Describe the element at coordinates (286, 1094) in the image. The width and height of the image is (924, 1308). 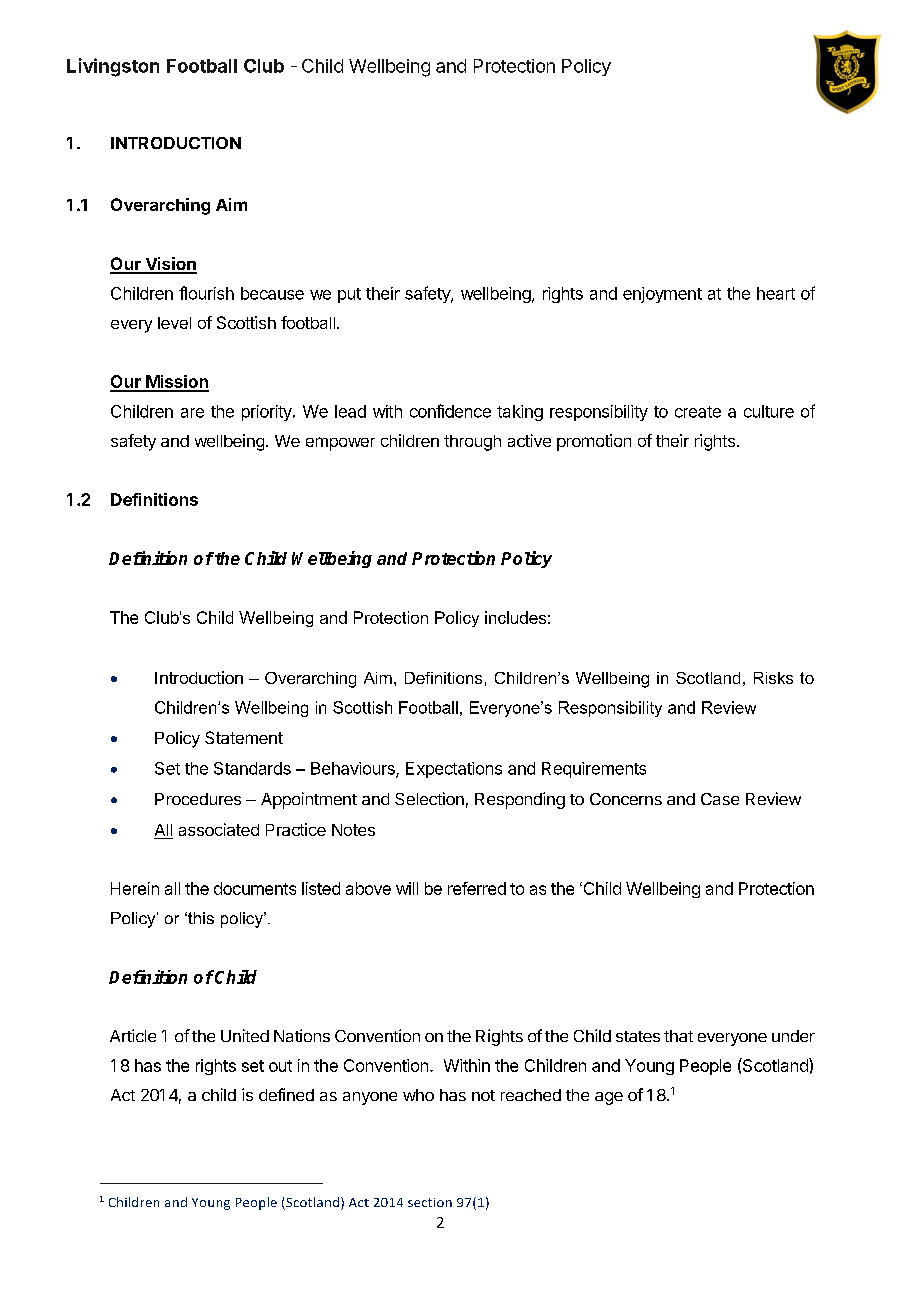
I see `defined` at that location.
